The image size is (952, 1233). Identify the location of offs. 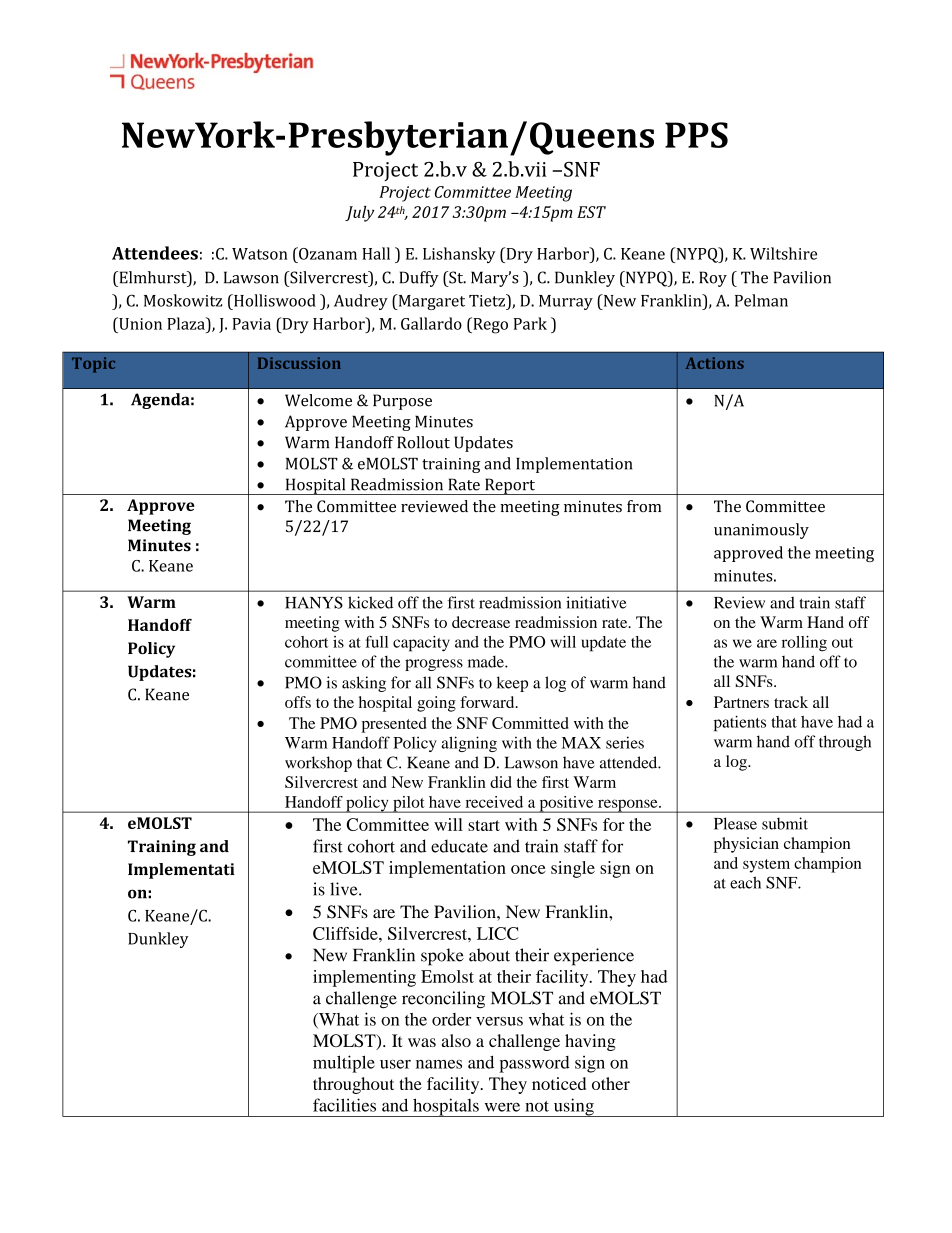
(298, 702).
